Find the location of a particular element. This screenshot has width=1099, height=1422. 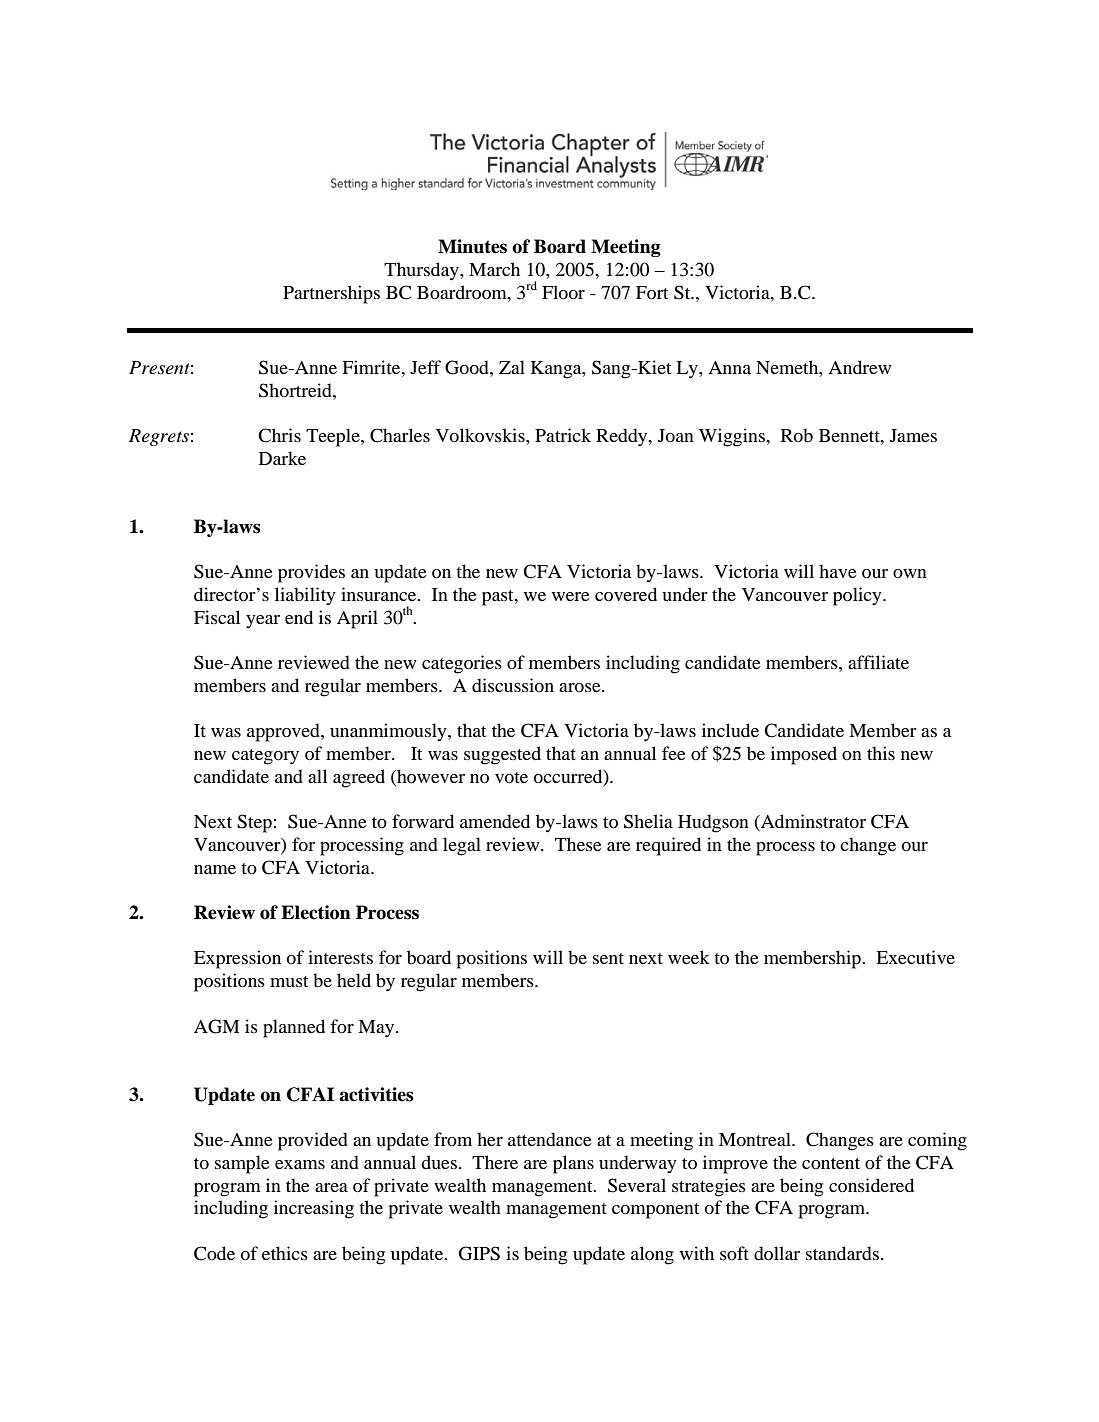

Patrick is located at coordinates (563, 435).
